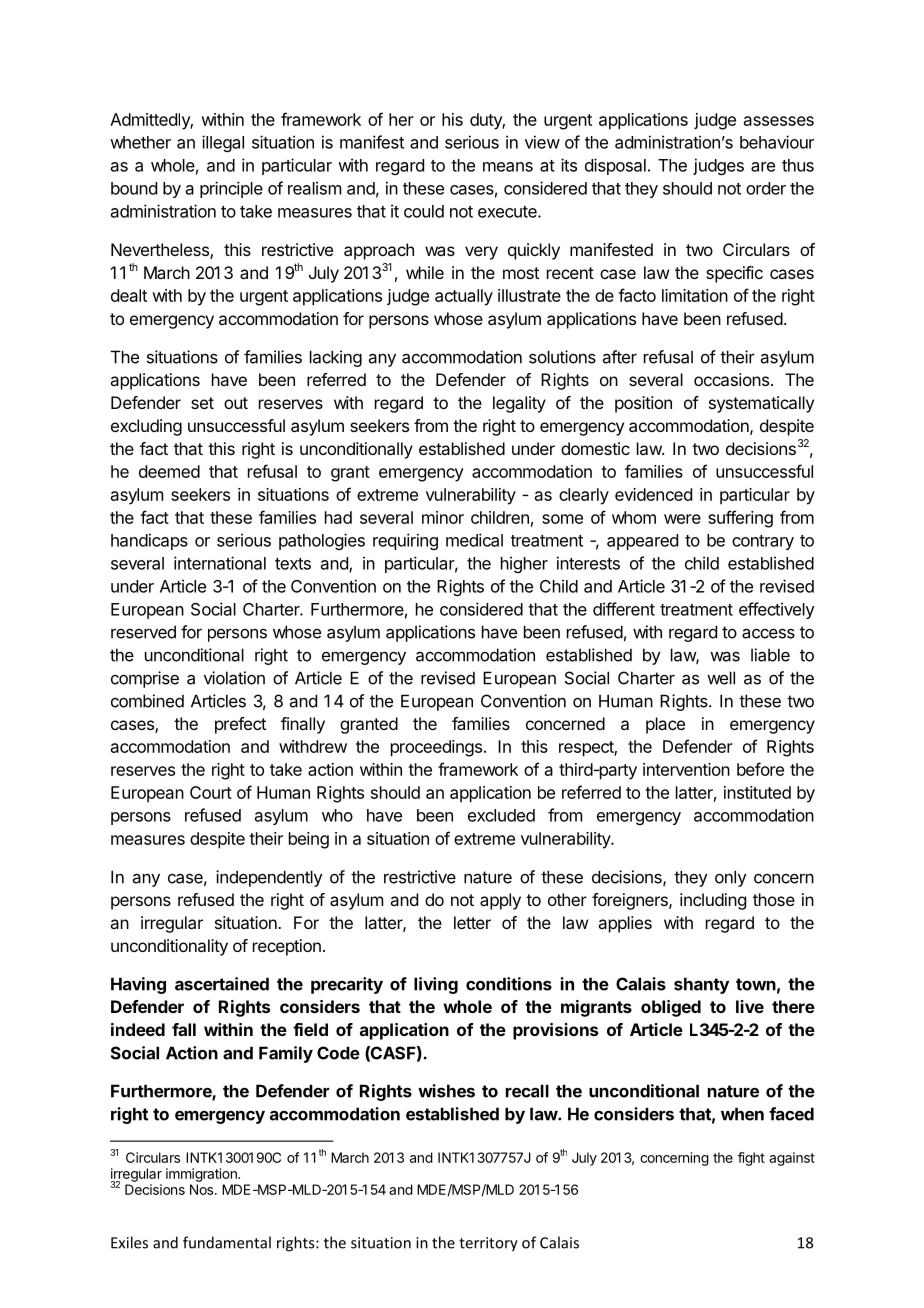 This page has height=1308, width=924. Describe the element at coordinates (234, 678) in the page. I see `violation` at that location.
